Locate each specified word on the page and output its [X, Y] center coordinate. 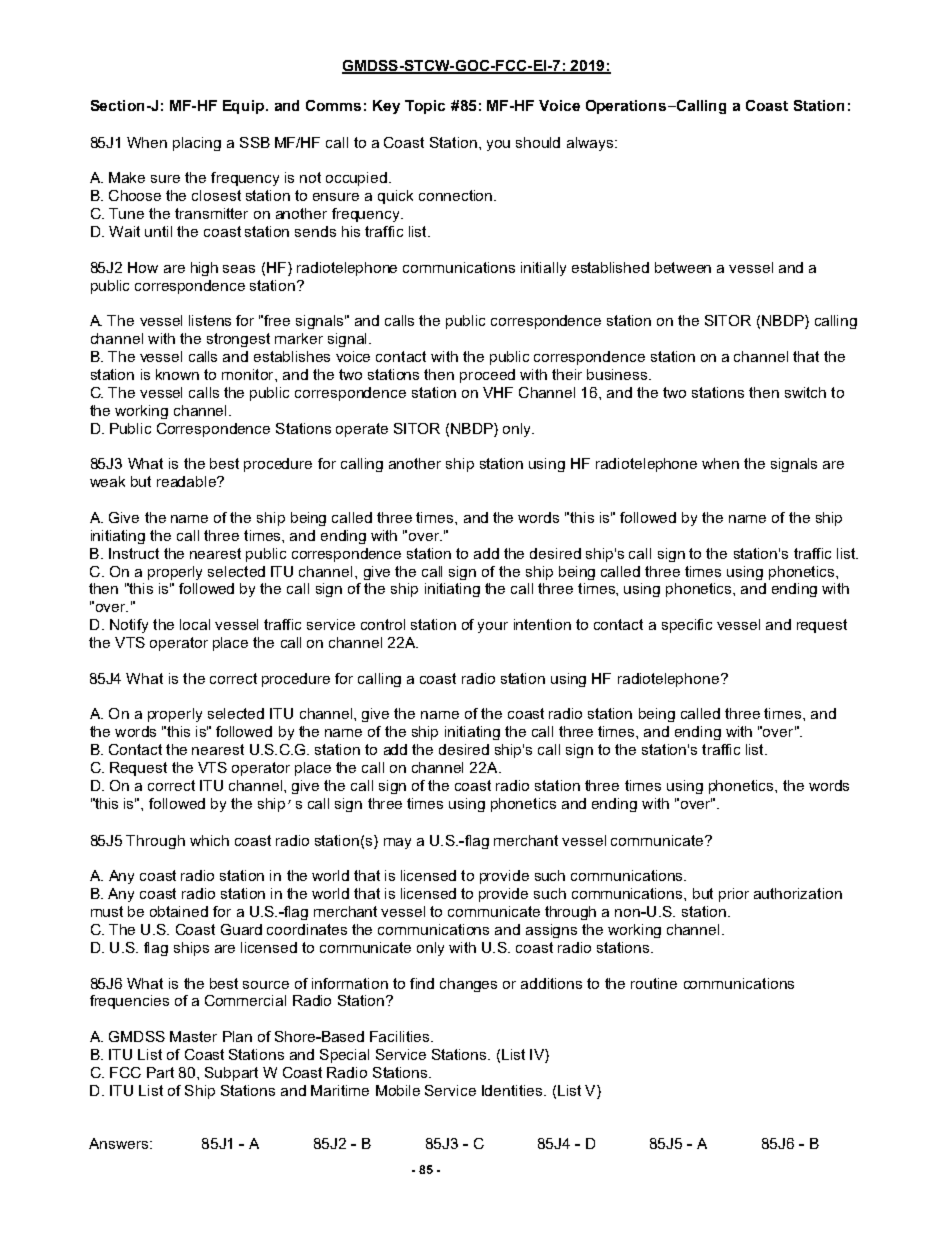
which [209, 840]
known [177, 374]
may [397, 843]
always [590, 144]
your [493, 627]
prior [734, 895]
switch [805, 392]
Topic [425, 107]
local [195, 624]
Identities [513, 1090]
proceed [487, 376]
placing [197, 144]
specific [687, 626]
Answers [120, 1143]
